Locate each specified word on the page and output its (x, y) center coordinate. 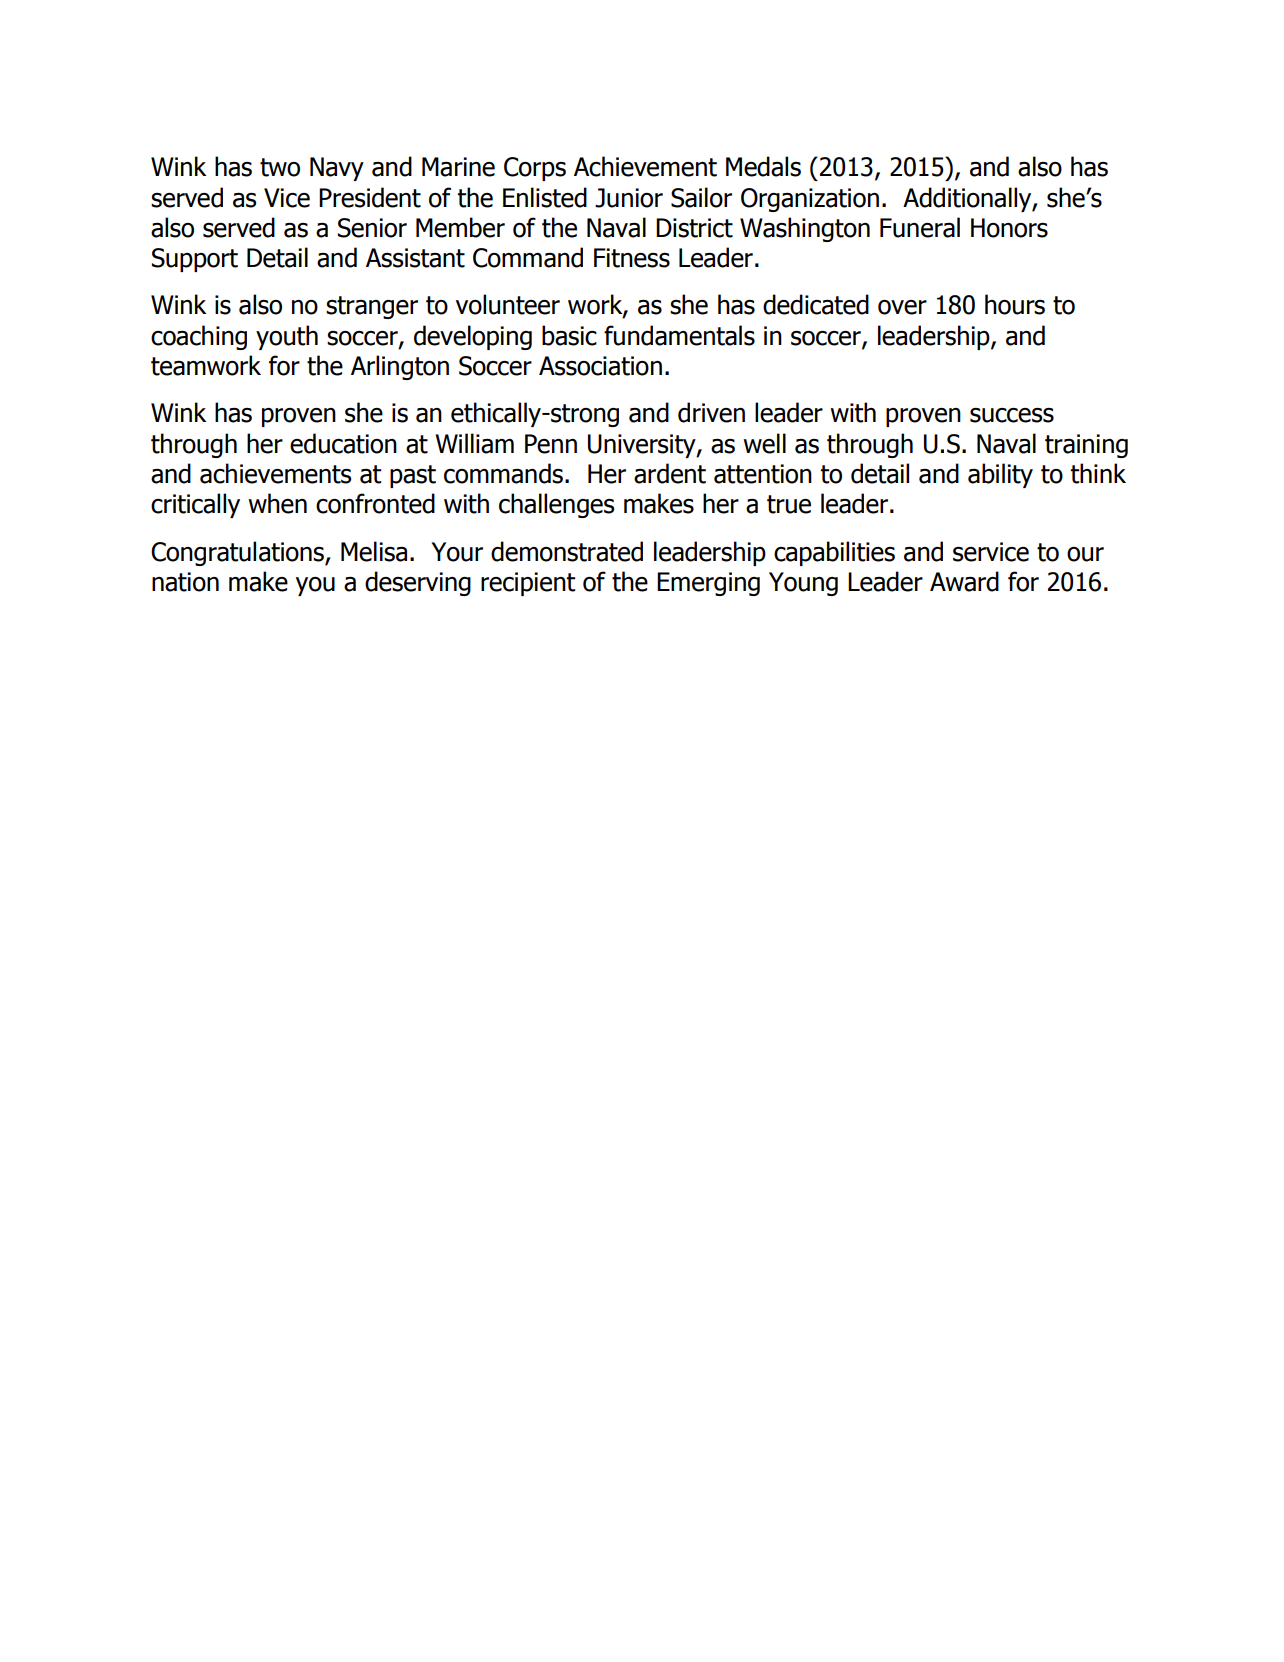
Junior (629, 198)
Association (600, 366)
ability (1000, 475)
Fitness (632, 258)
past (413, 476)
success (1012, 415)
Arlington (400, 367)
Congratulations (238, 553)
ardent (670, 473)
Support (195, 260)
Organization (810, 200)
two (280, 167)
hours (1015, 304)
